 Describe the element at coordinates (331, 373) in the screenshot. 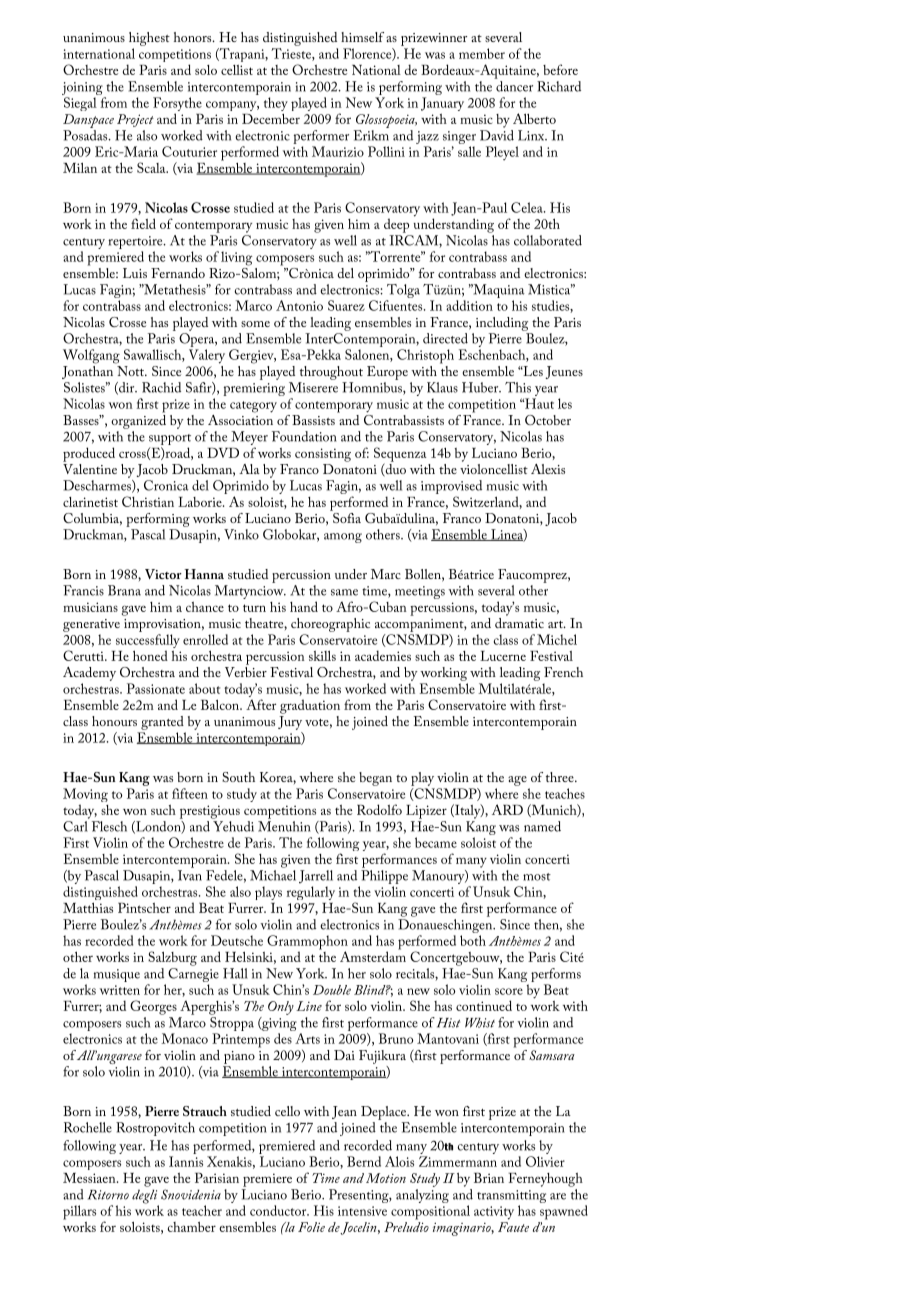

I see `throughout` at that location.
